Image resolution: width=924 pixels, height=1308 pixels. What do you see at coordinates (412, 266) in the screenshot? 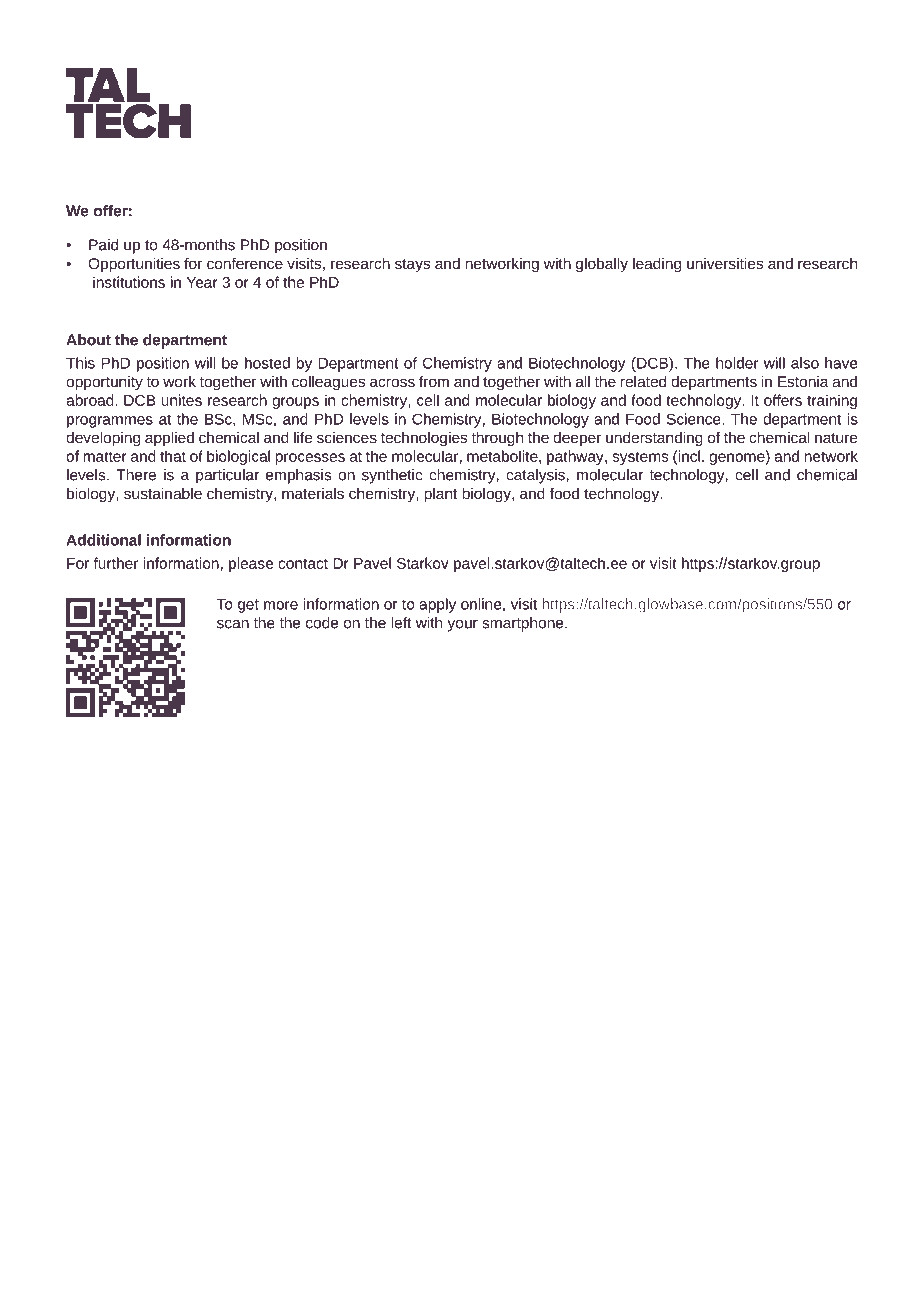
I see `stays` at bounding box center [412, 266].
